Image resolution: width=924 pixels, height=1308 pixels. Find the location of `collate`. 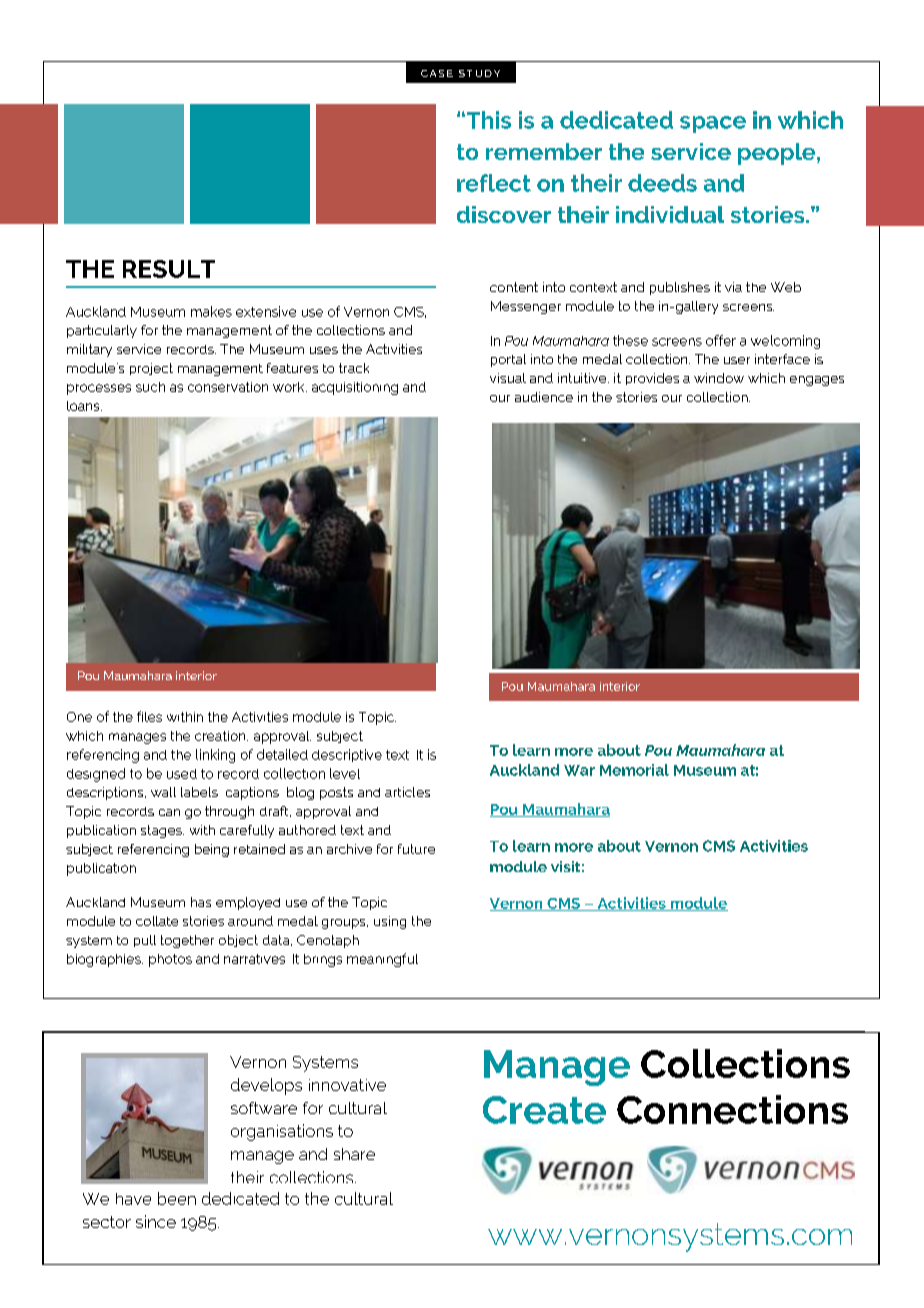

collate is located at coordinates (157, 921).
